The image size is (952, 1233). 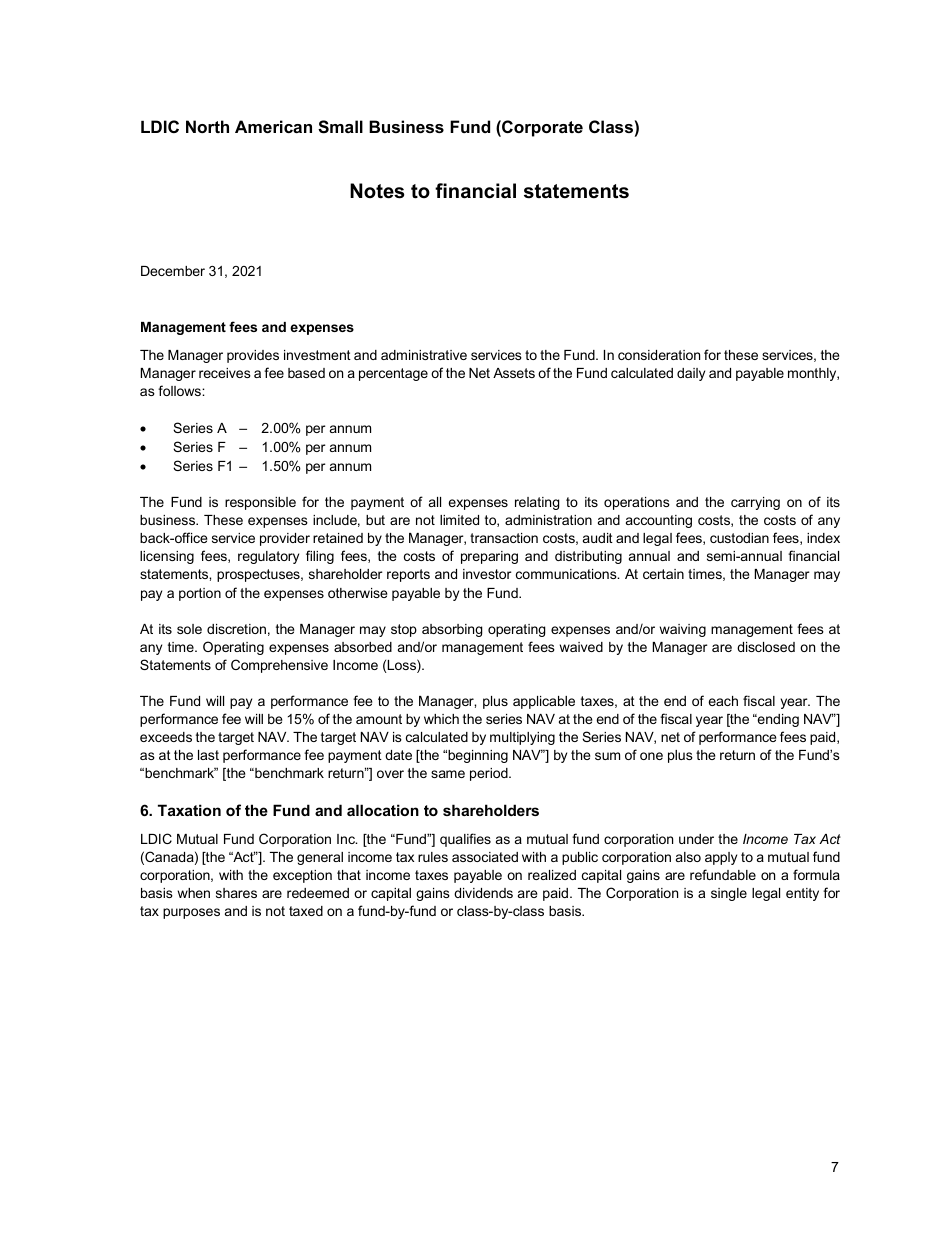 What do you see at coordinates (236, 893) in the image?
I see `shares` at bounding box center [236, 893].
